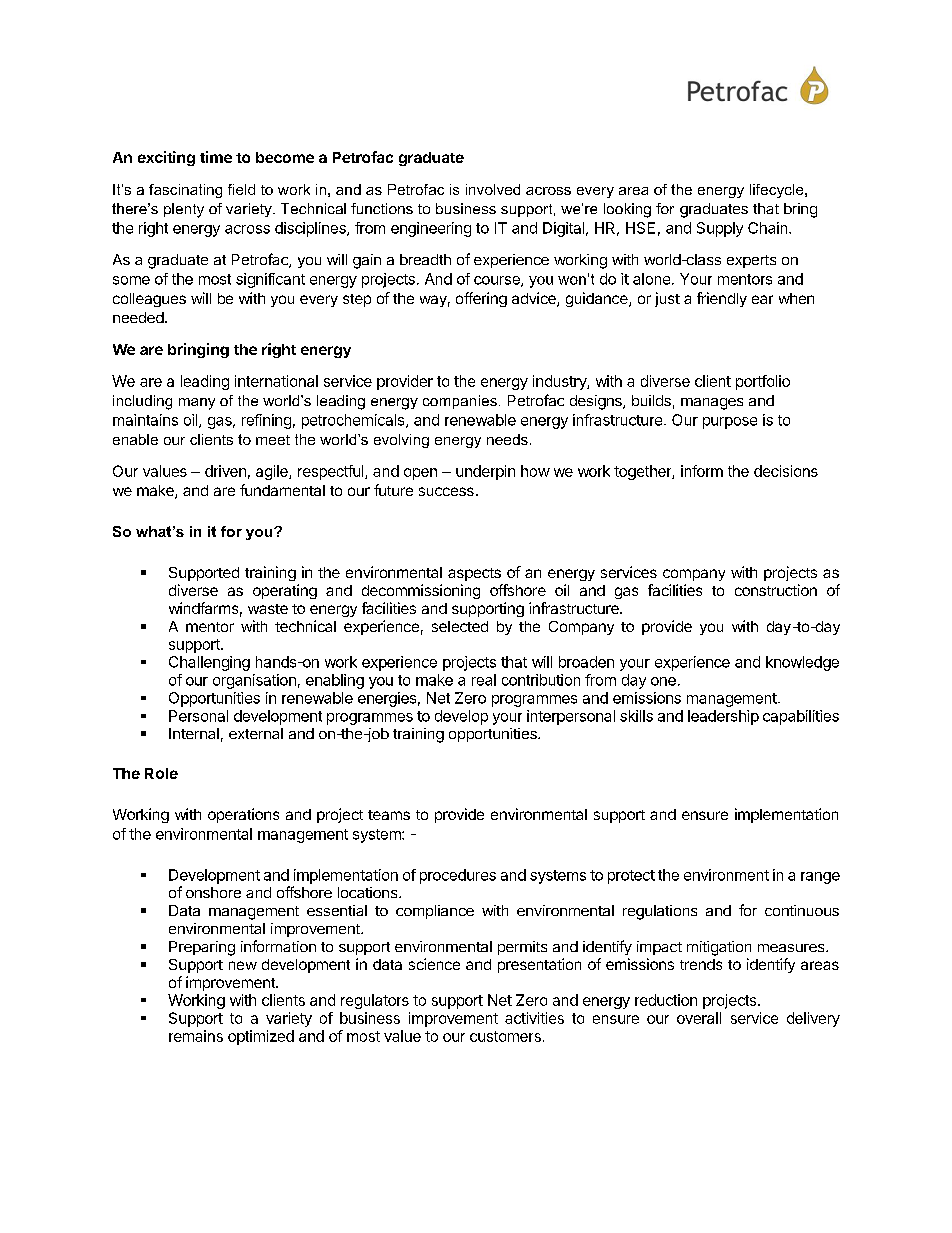  What do you see at coordinates (268, 609) in the screenshot?
I see `waste` at bounding box center [268, 609].
